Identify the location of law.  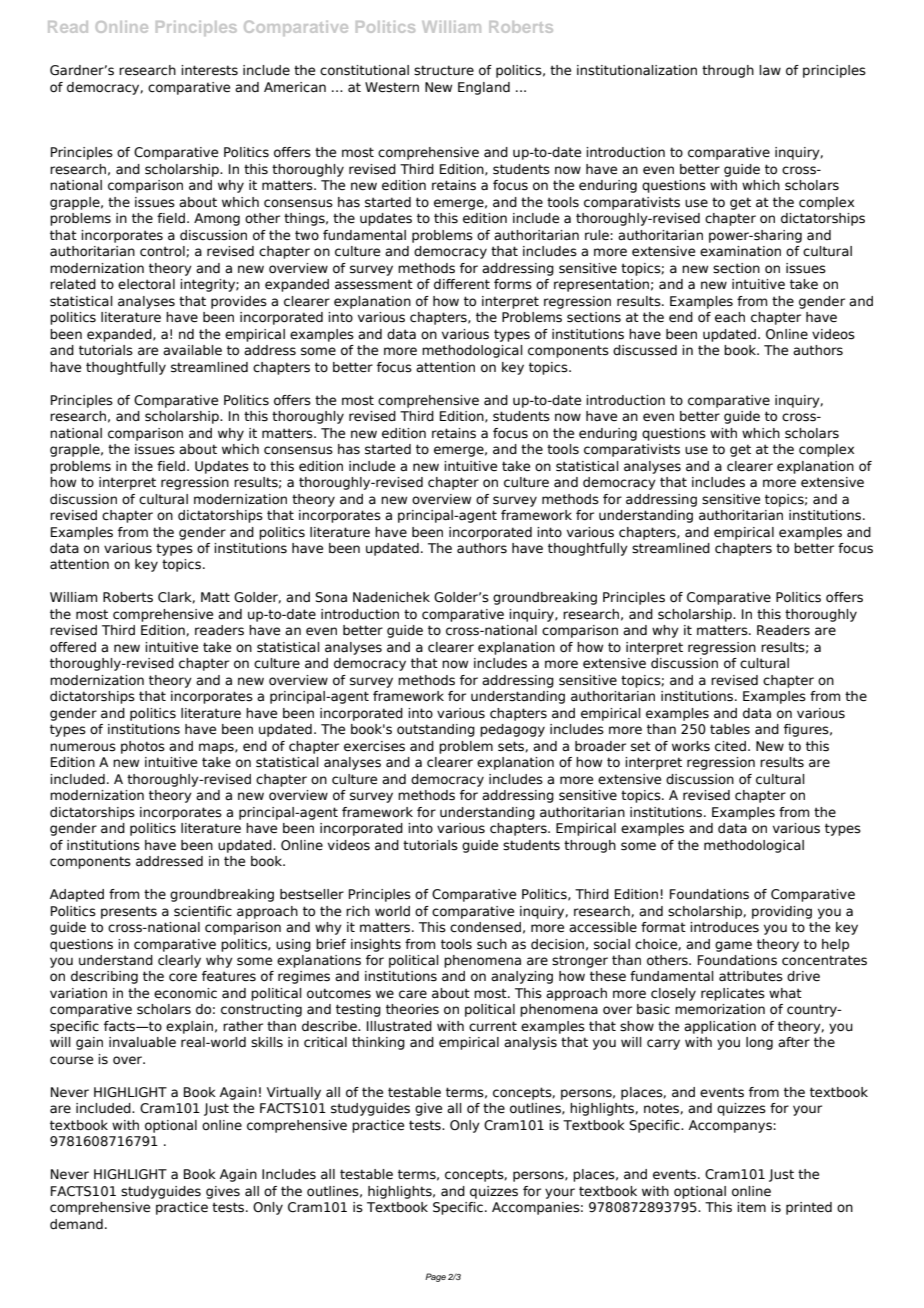
(770, 70).
